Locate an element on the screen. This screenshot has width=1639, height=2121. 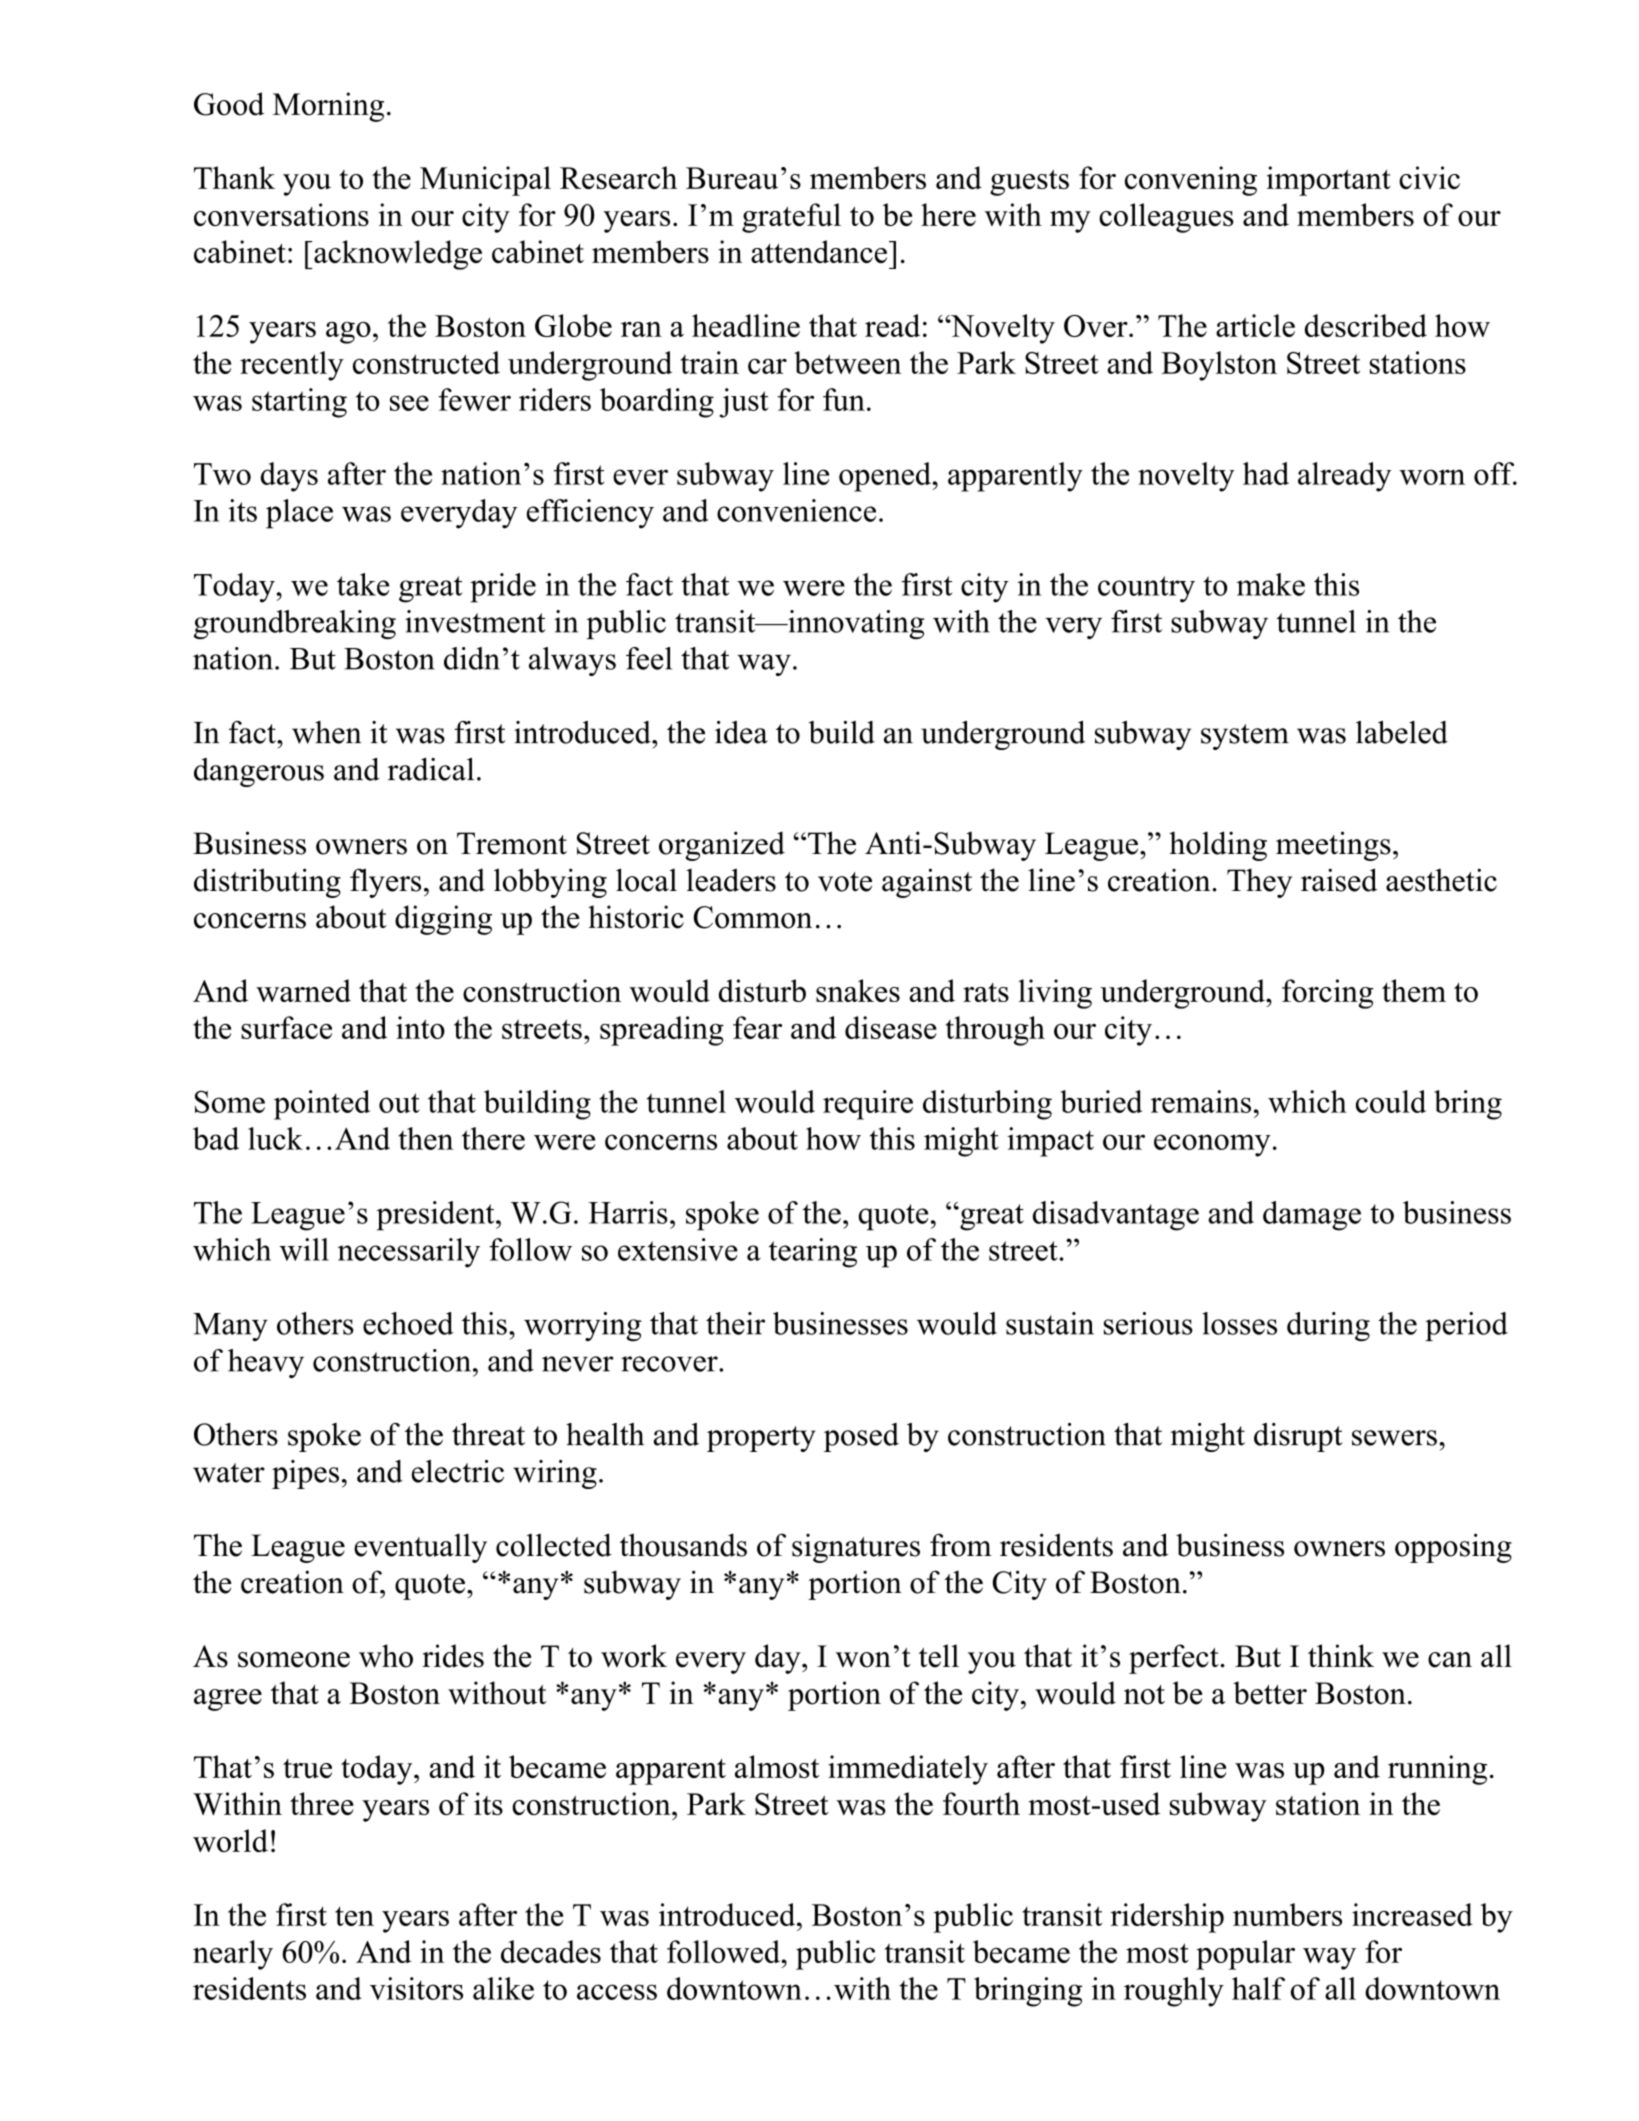
take is located at coordinates (363, 584).
